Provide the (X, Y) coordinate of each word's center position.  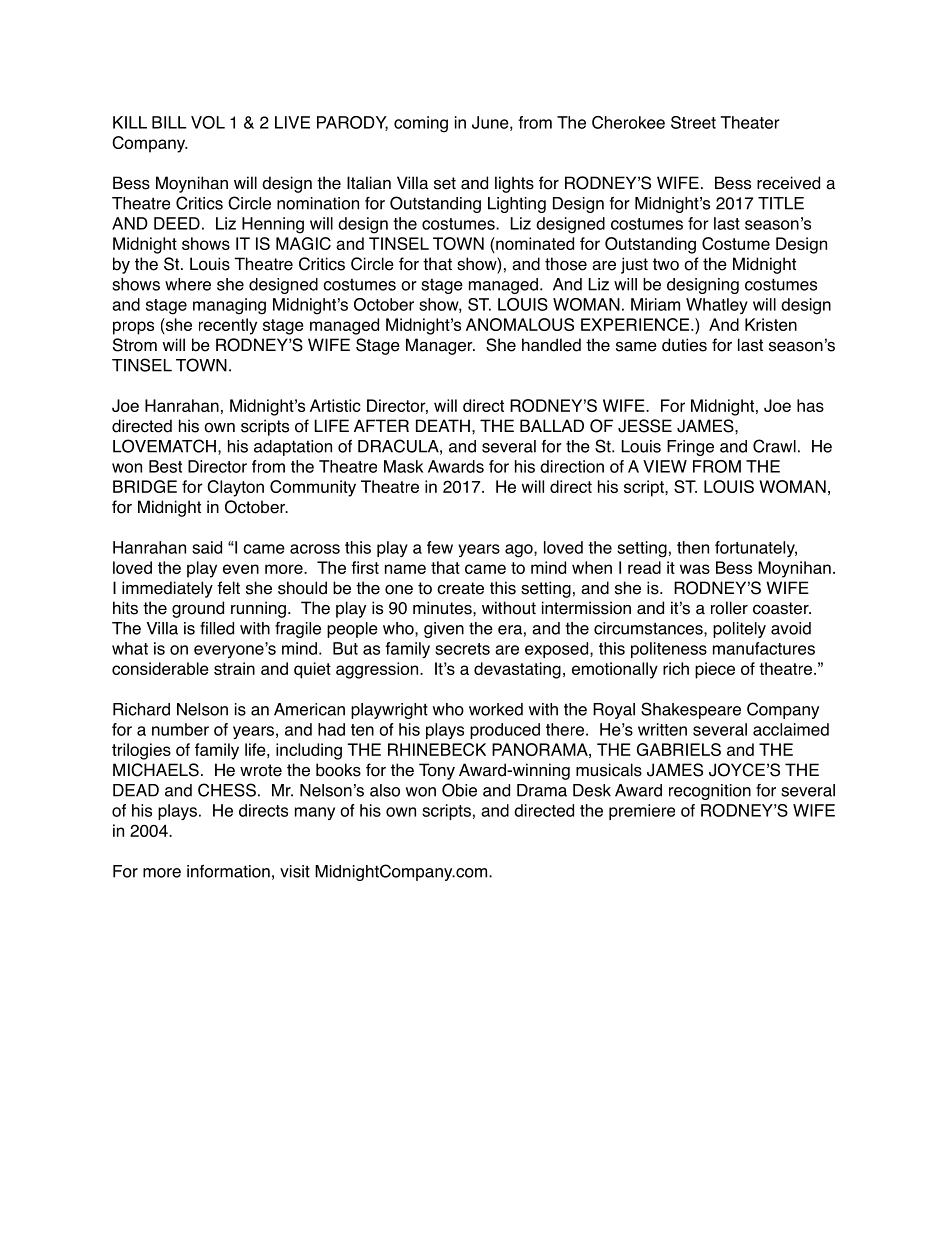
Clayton (235, 488)
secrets (462, 649)
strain (234, 668)
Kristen (771, 324)
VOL (208, 122)
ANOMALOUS (520, 324)
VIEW (665, 466)
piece (715, 670)
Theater (750, 122)
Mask (403, 466)
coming (421, 124)
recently (228, 326)
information (228, 871)
